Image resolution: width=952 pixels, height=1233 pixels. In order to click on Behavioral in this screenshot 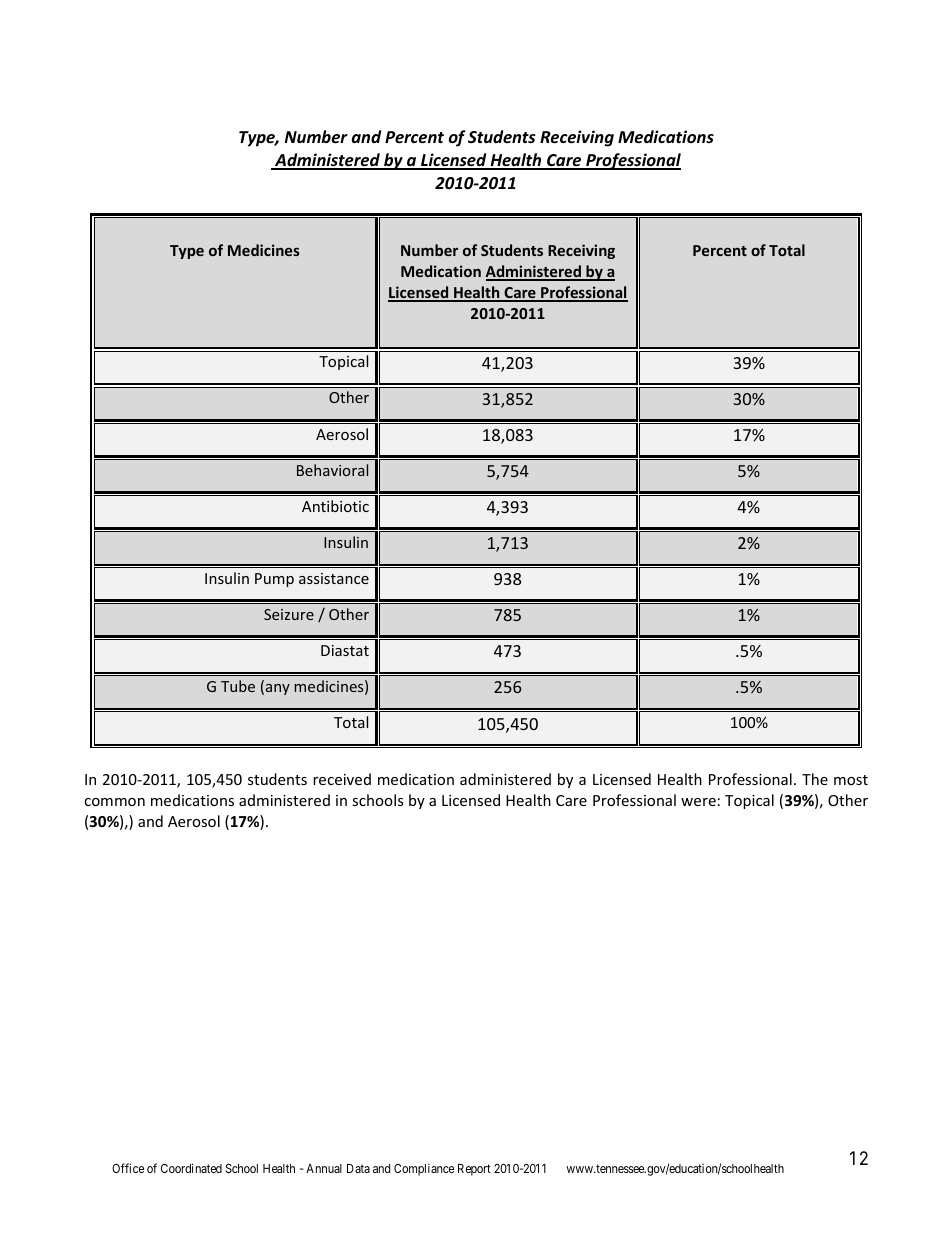, I will do `click(332, 470)`.
